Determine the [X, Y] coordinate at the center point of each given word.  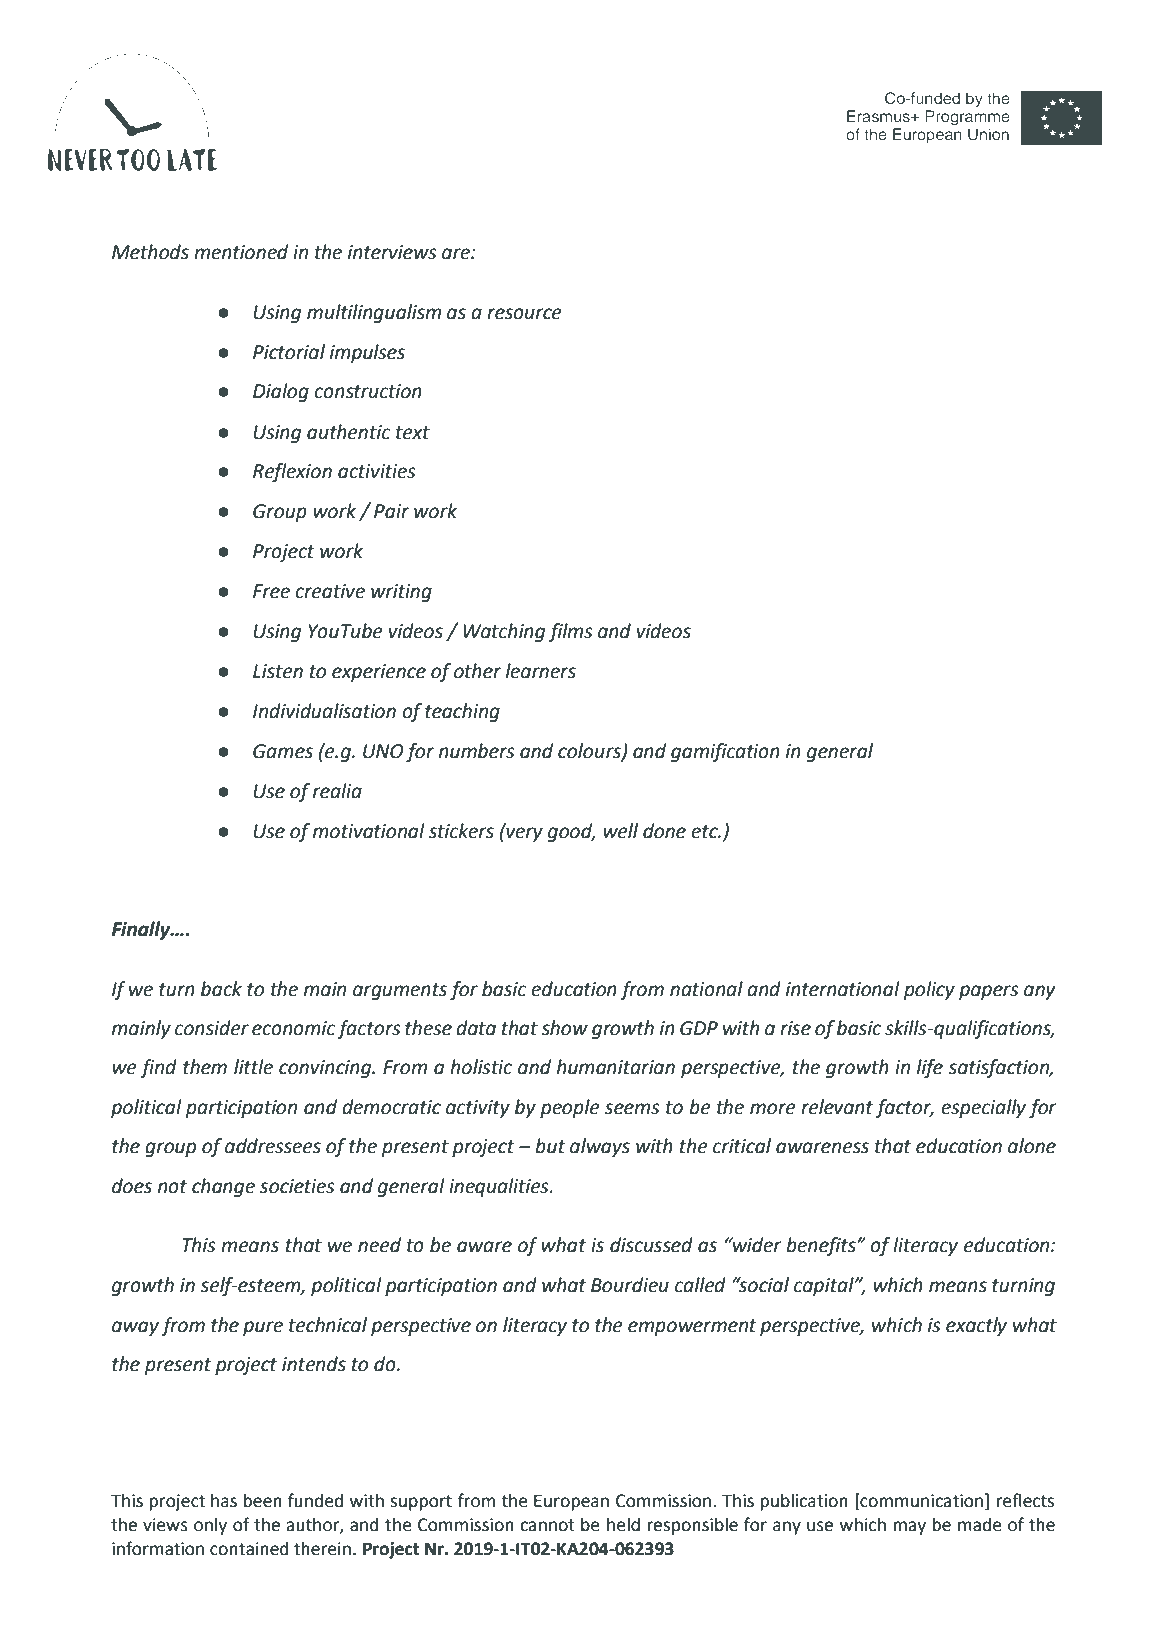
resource [524, 314]
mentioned [241, 252]
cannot [547, 1525]
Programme [967, 118]
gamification [725, 752]
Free [271, 591]
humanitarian [616, 1067]
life [930, 1068]
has [224, 1501]
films [571, 632]
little [253, 1067]
